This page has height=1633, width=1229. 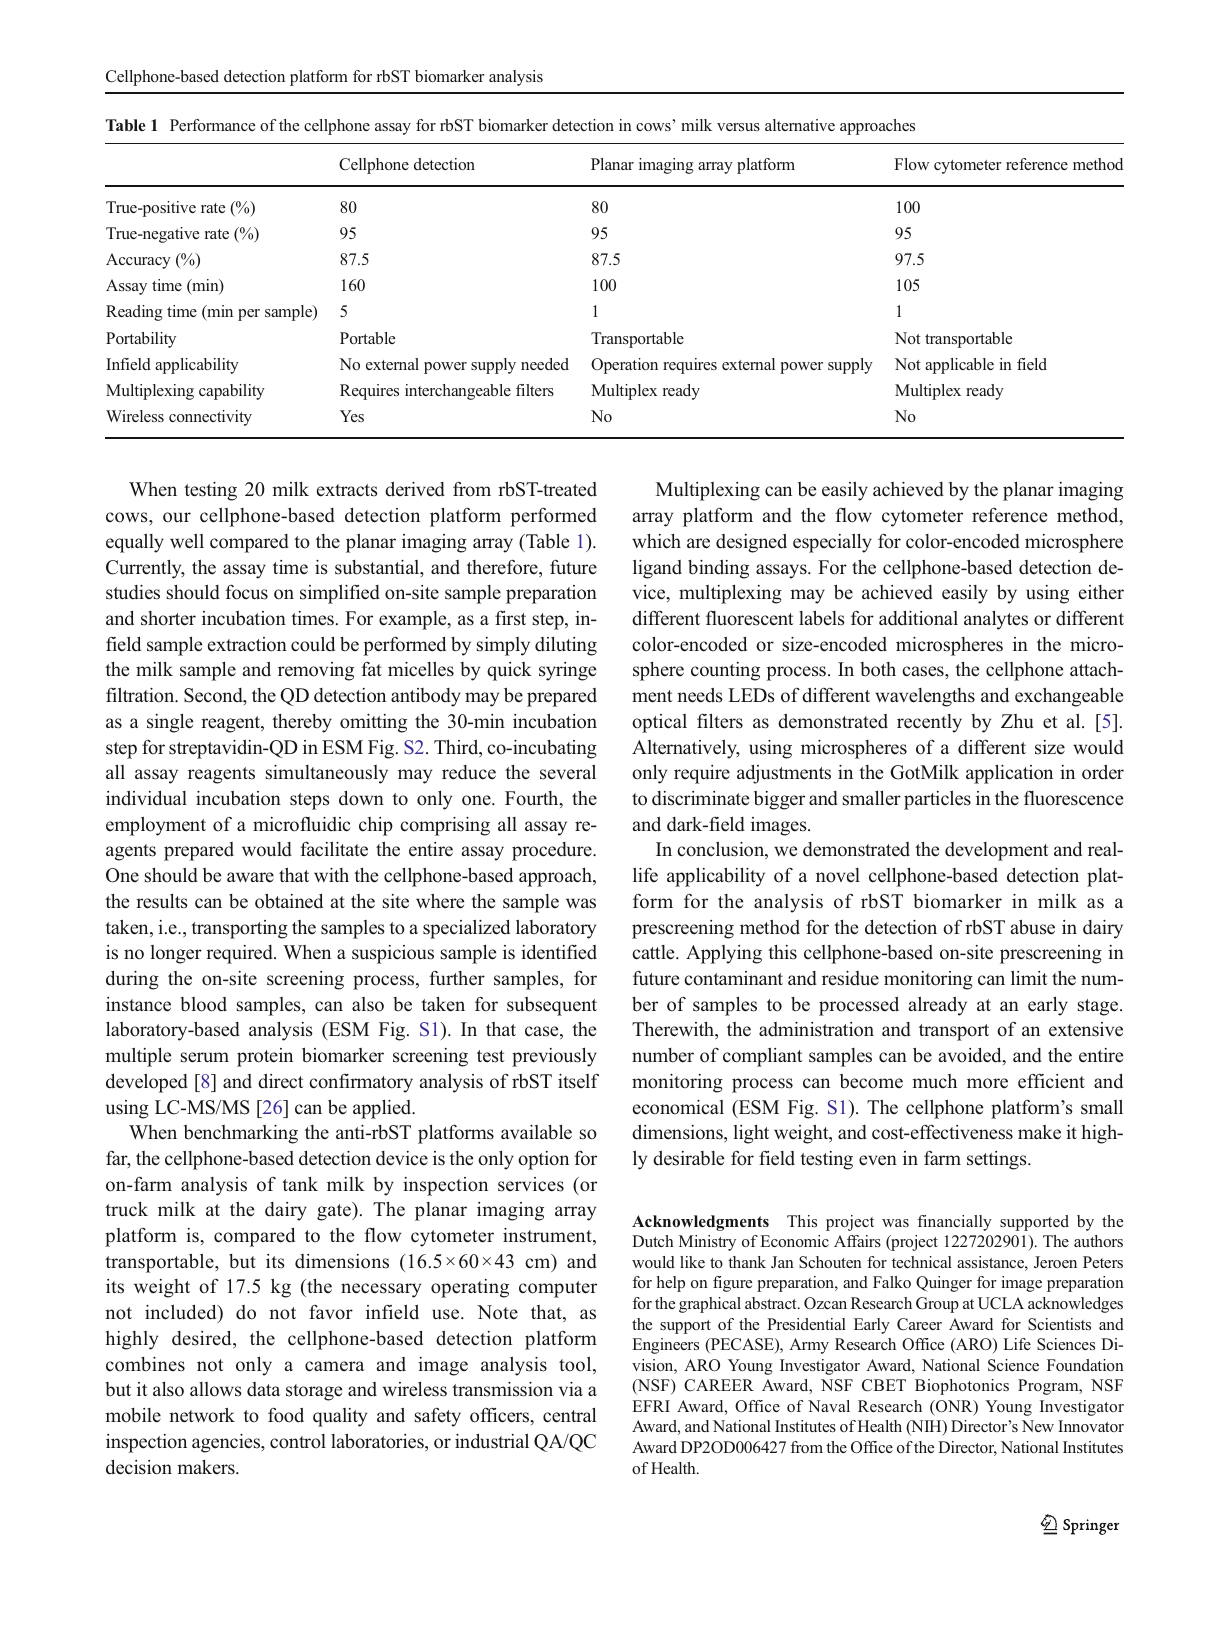 What do you see at coordinates (138, 261) in the page?
I see `Accuracy` at bounding box center [138, 261].
